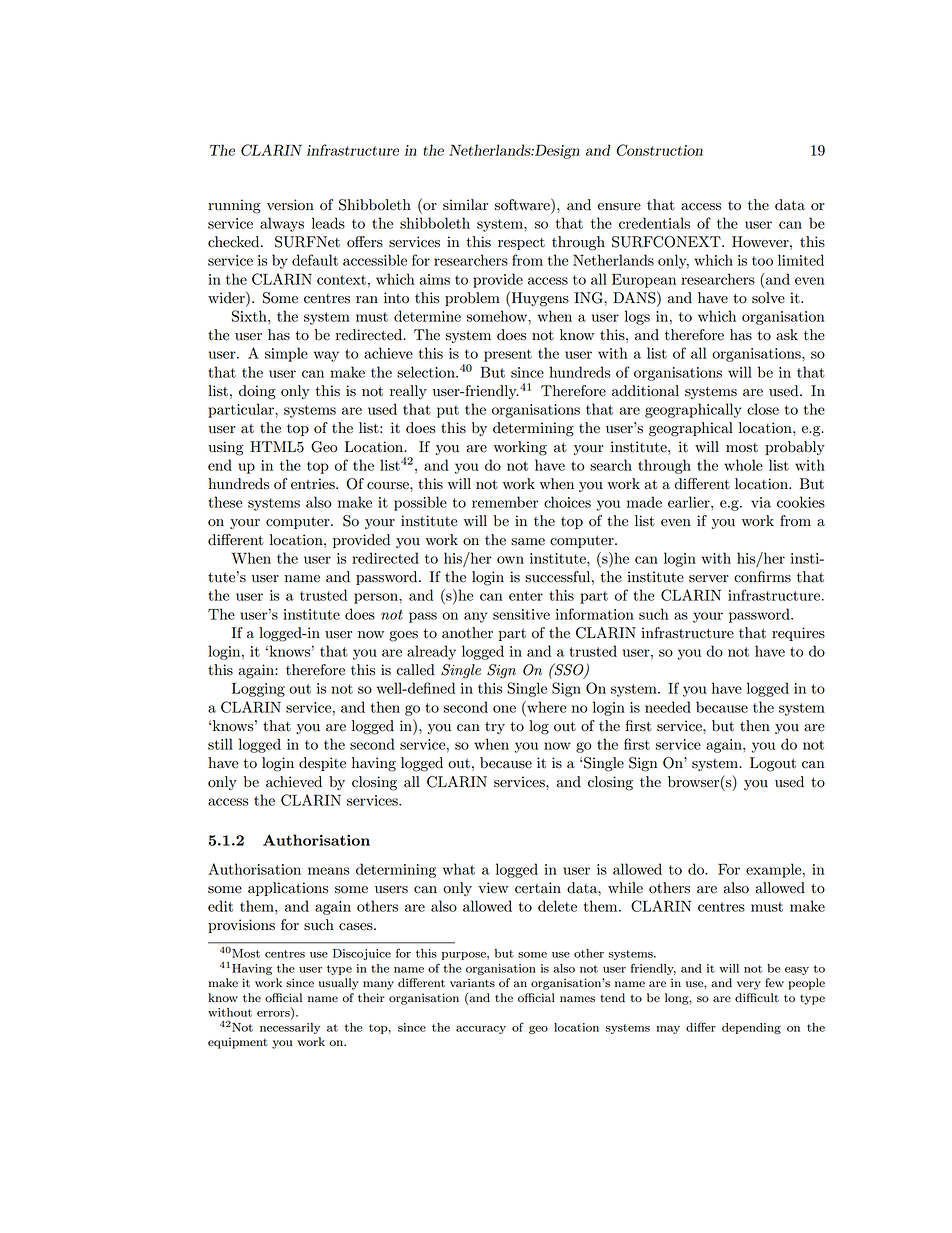 This page has height=1233, width=952. I want to click on Construction, so click(659, 150).
